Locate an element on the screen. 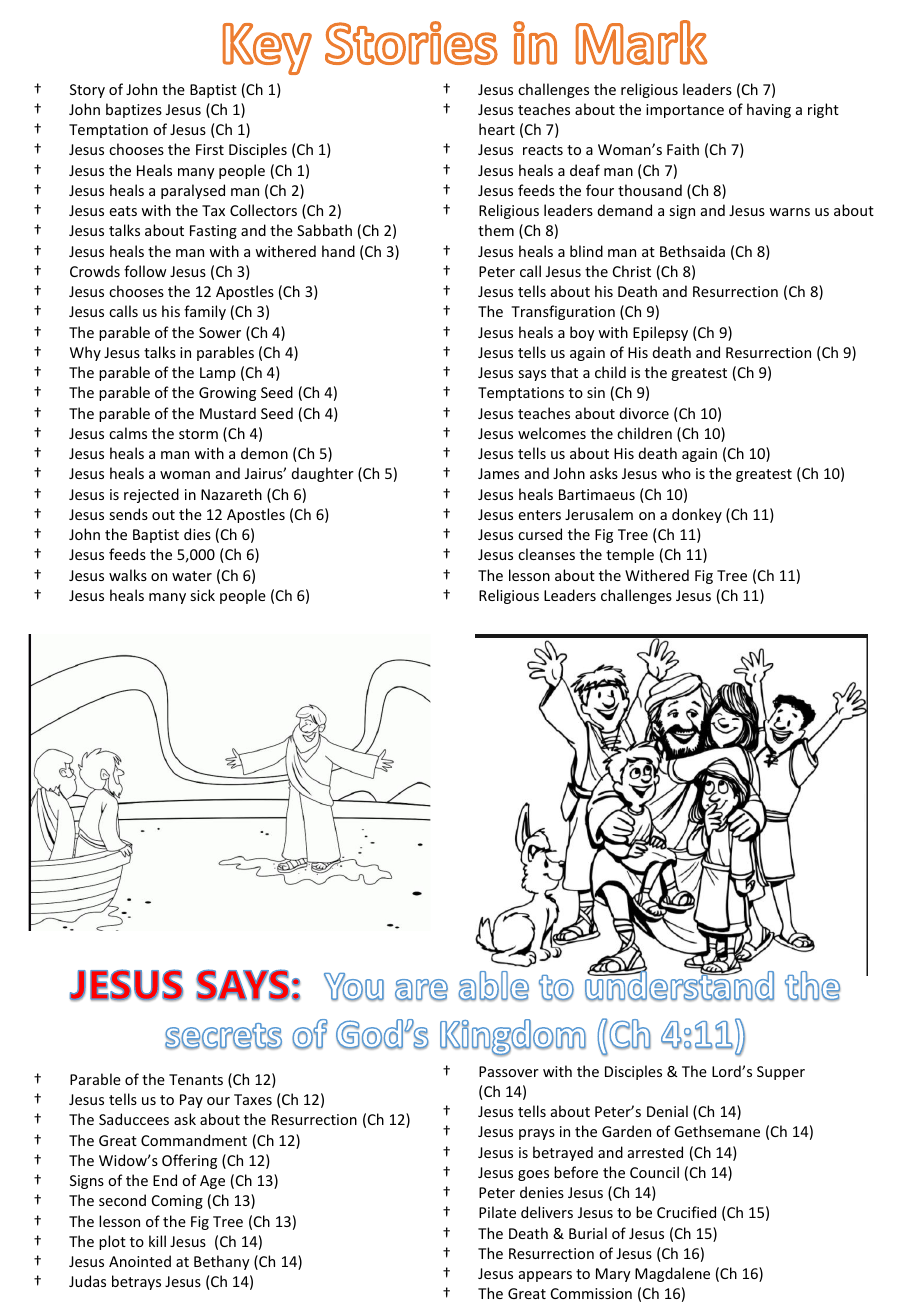  kill is located at coordinates (157, 1241).
